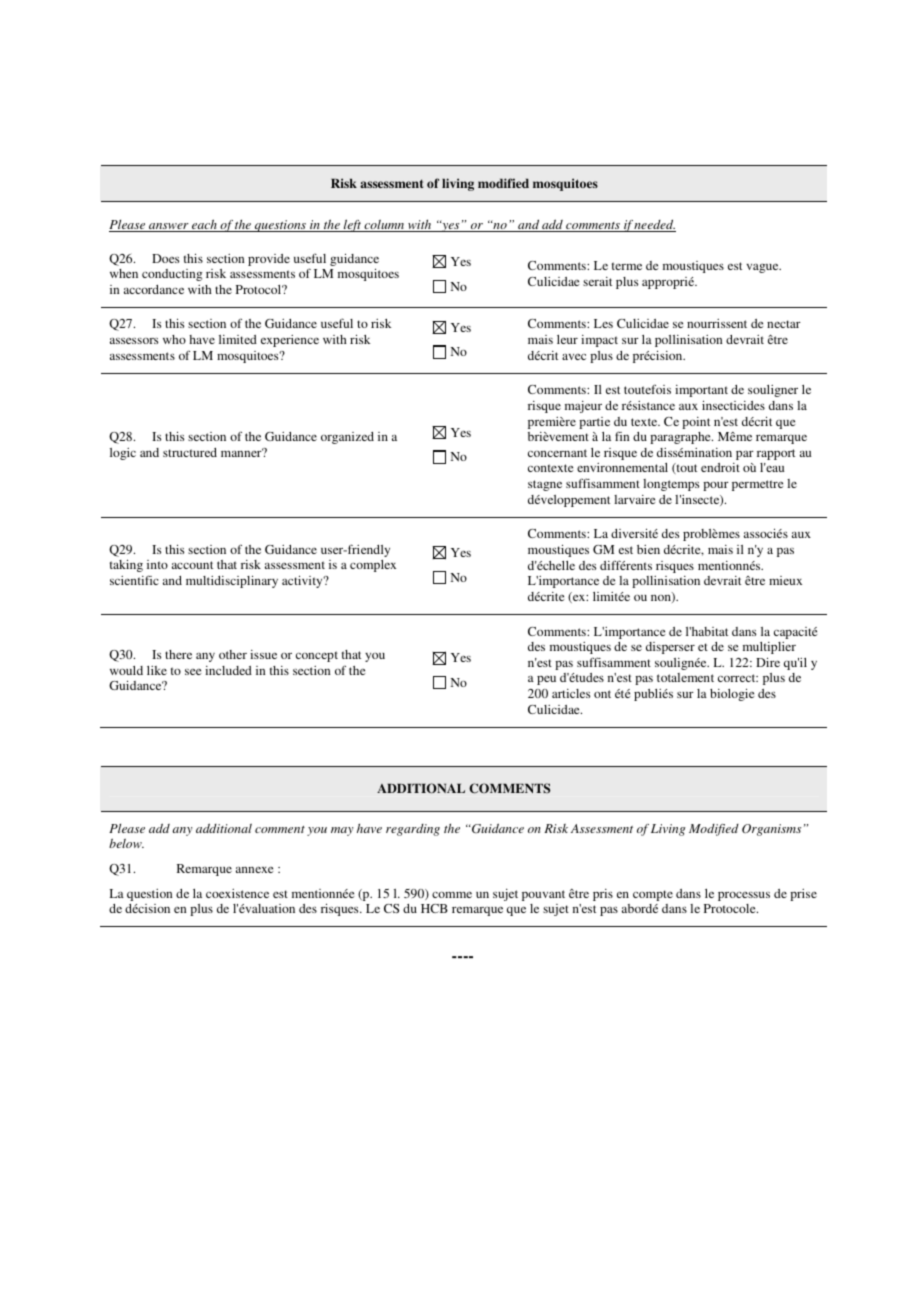 This screenshot has height=1308, width=924. I want to click on coexistence, so click(237, 893).
